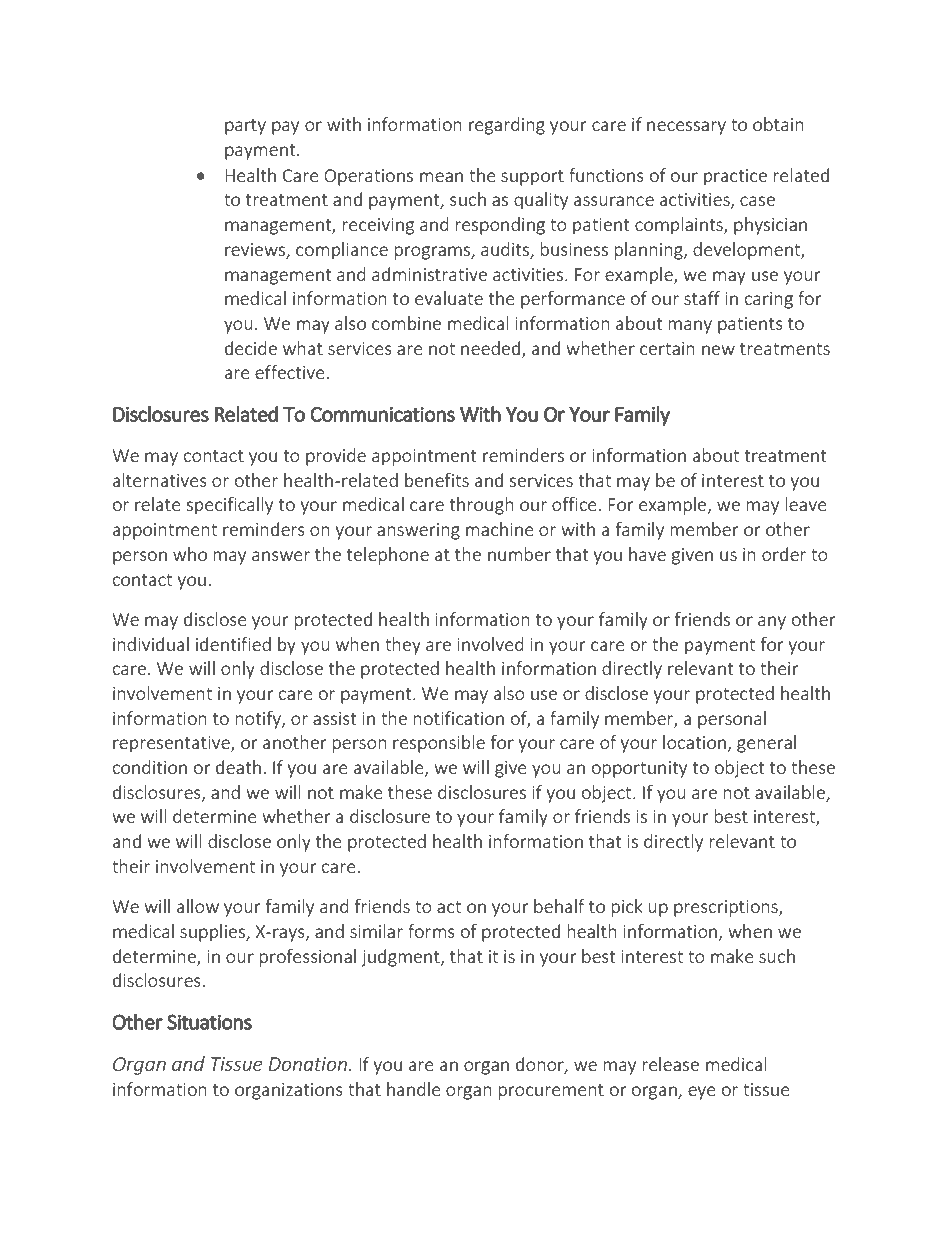 This document has height=1233, width=952. I want to click on Situations, so click(209, 1022).
